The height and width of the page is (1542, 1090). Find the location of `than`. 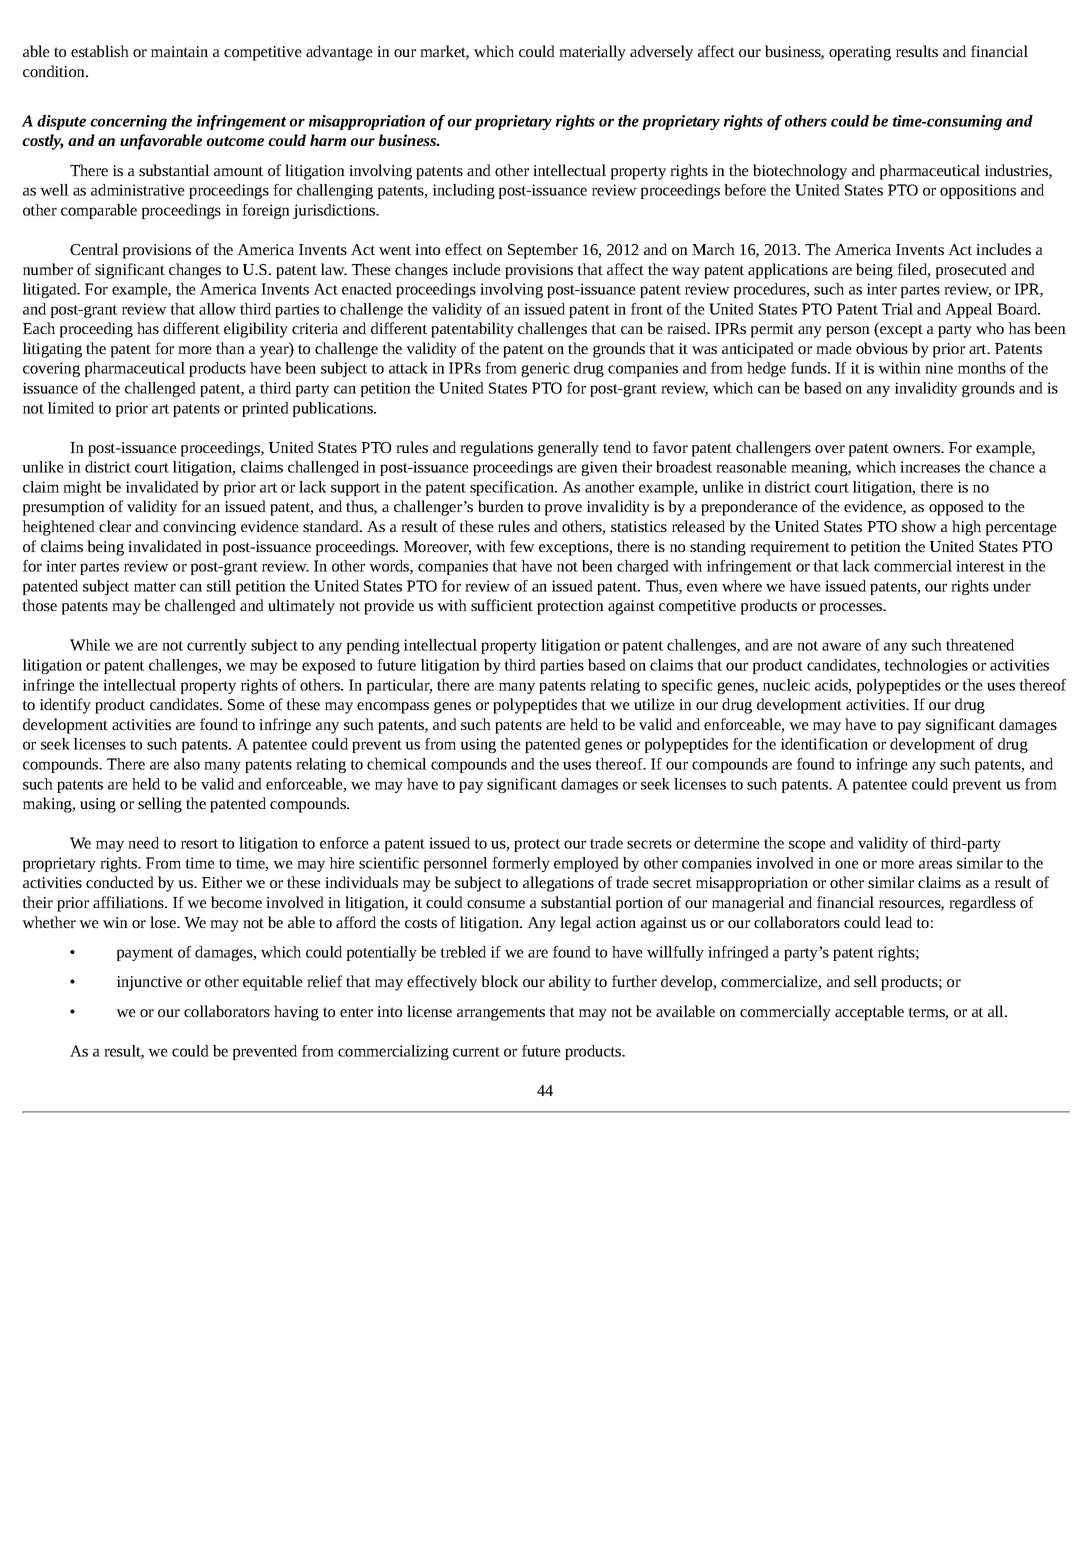

than is located at coordinates (230, 348).
